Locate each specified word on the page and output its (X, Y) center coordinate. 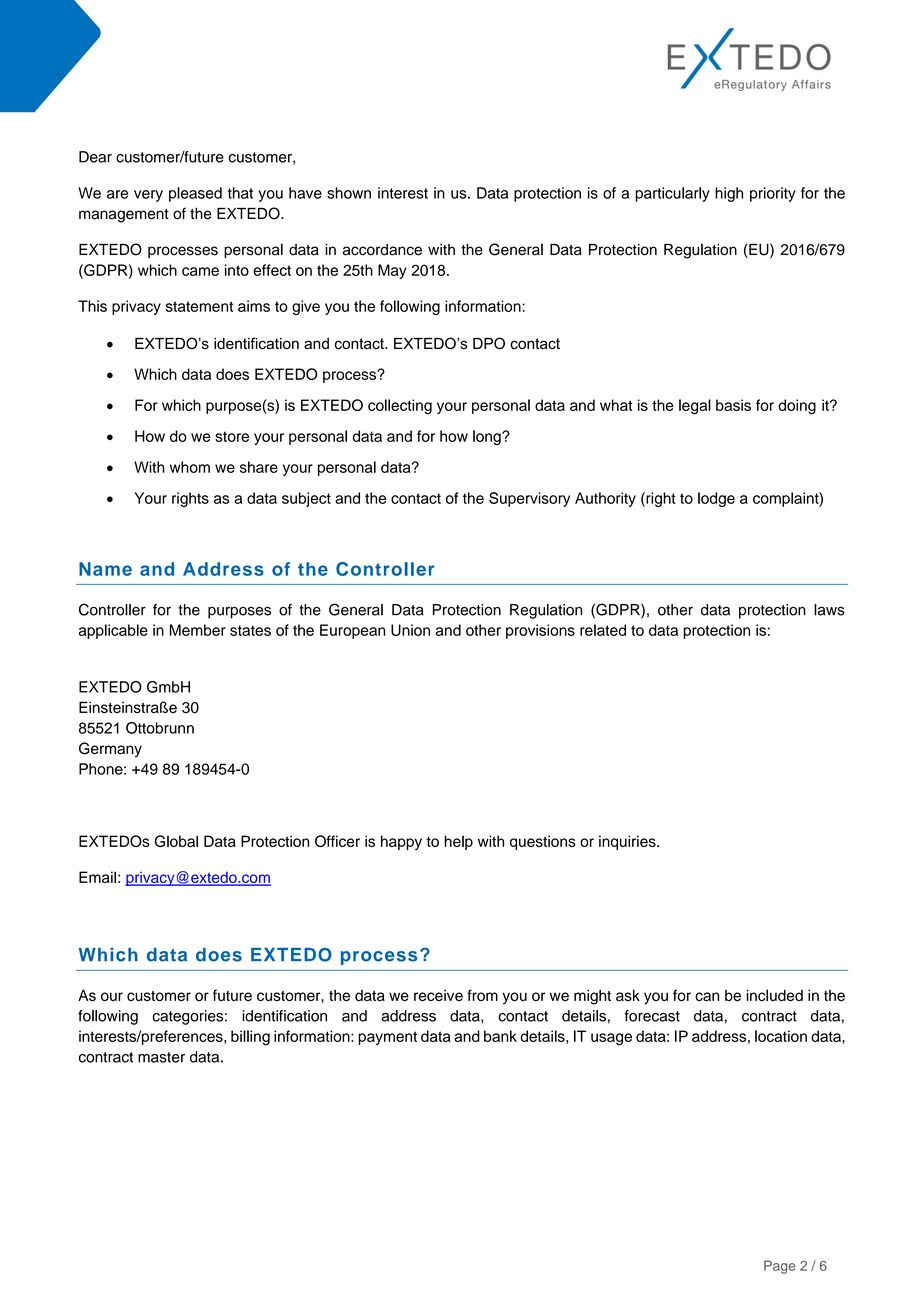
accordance (382, 250)
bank (500, 1036)
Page (779, 1267)
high (729, 194)
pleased (195, 194)
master (161, 1057)
